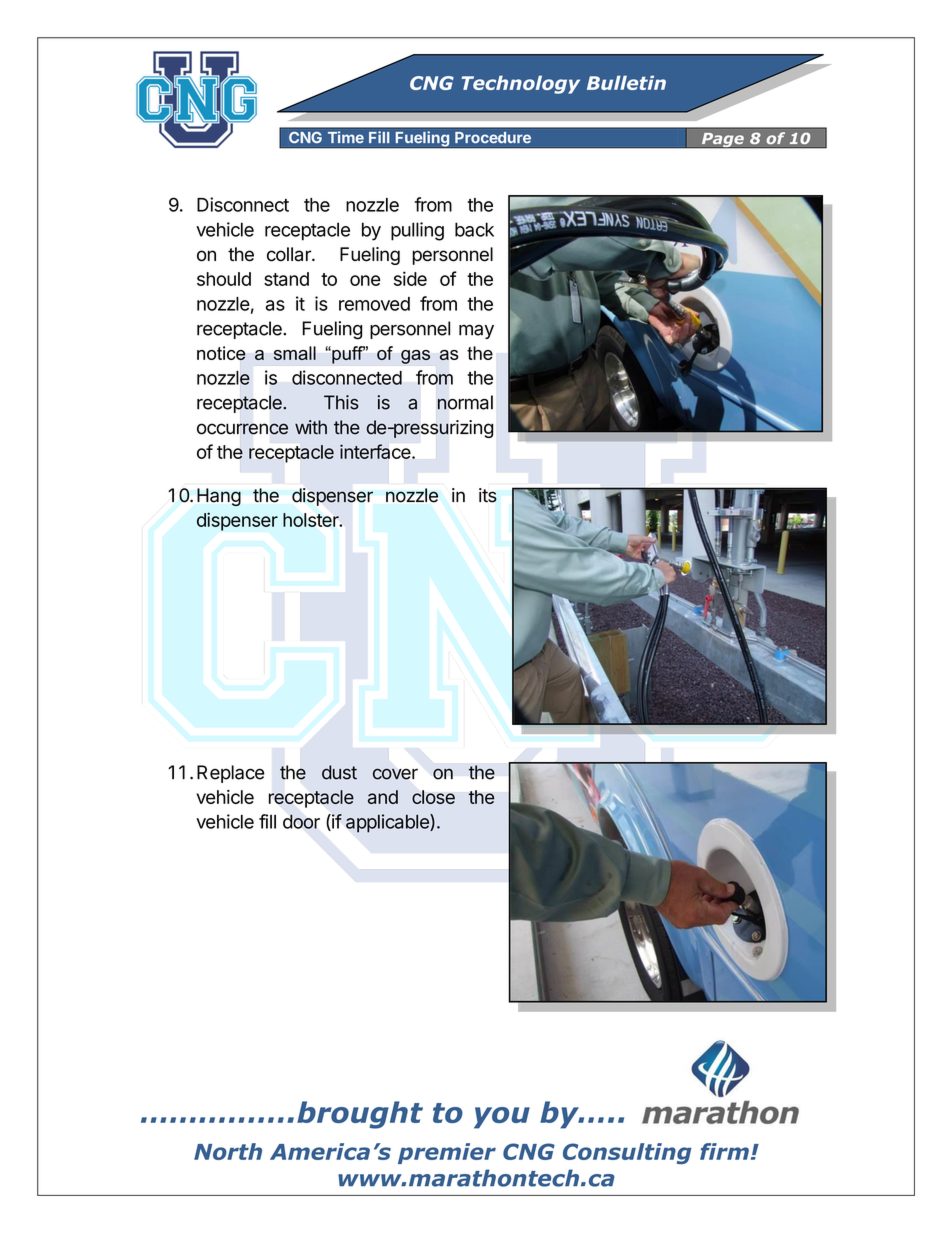 The image size is (952, 1233). I want to click on Bulletin, so click(626, 82).
